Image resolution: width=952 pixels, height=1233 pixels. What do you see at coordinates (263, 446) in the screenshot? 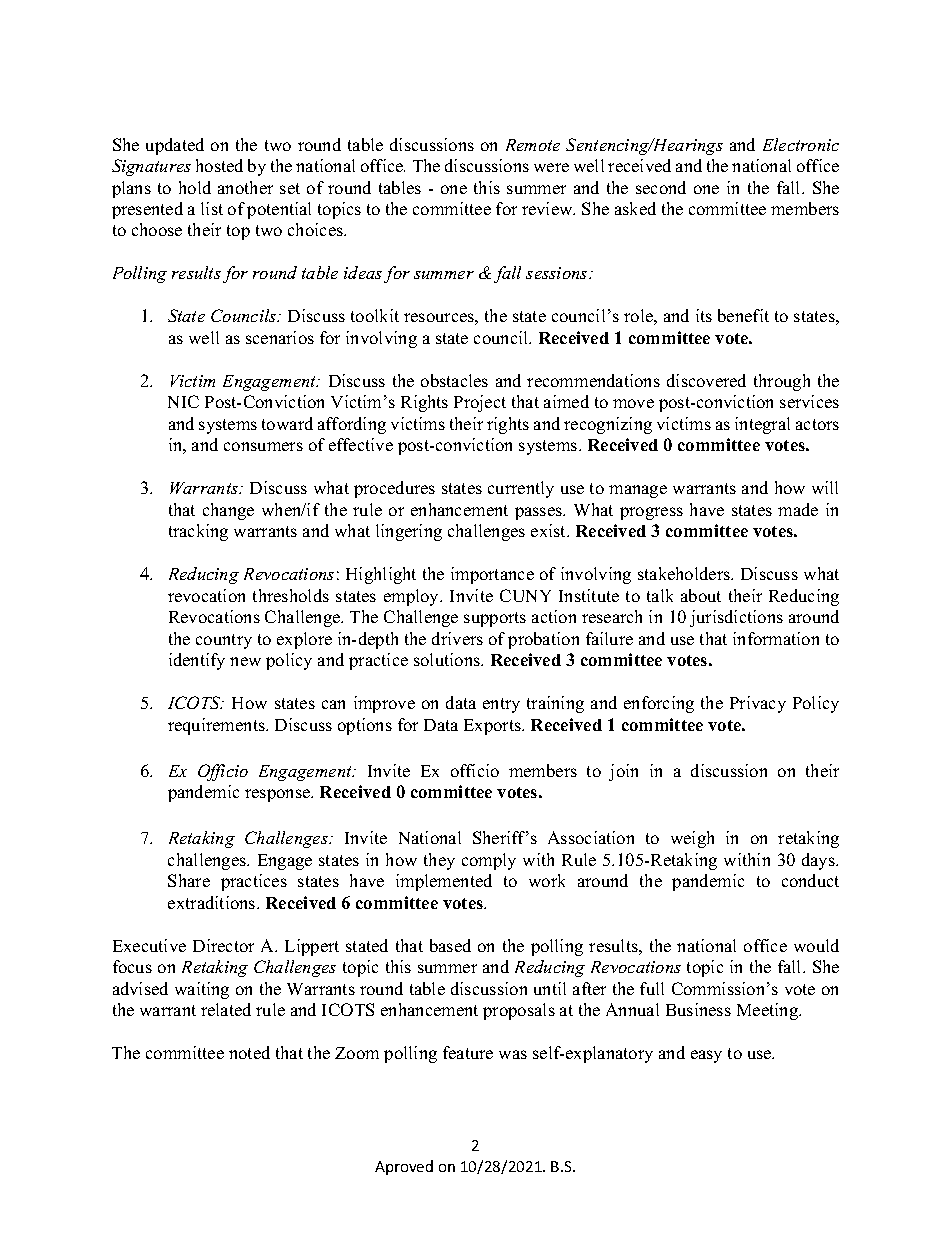
I see `consumers` at bounding box center [263, 446].
